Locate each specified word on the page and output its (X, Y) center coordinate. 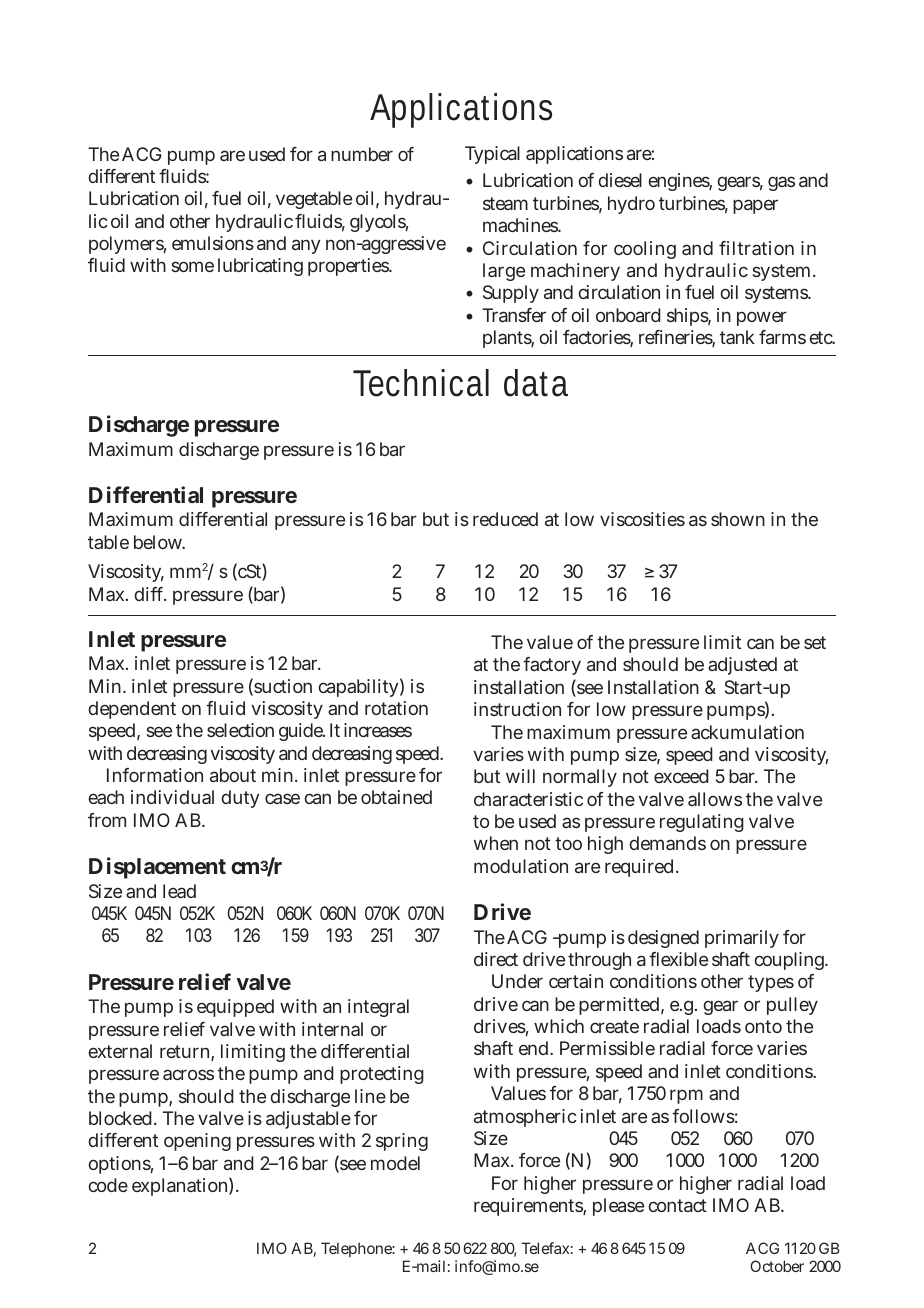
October (777, 1266)
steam (505, 203)
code (108, 1185)
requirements (530, 1207)
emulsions (213, 243)
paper (755, 206)
